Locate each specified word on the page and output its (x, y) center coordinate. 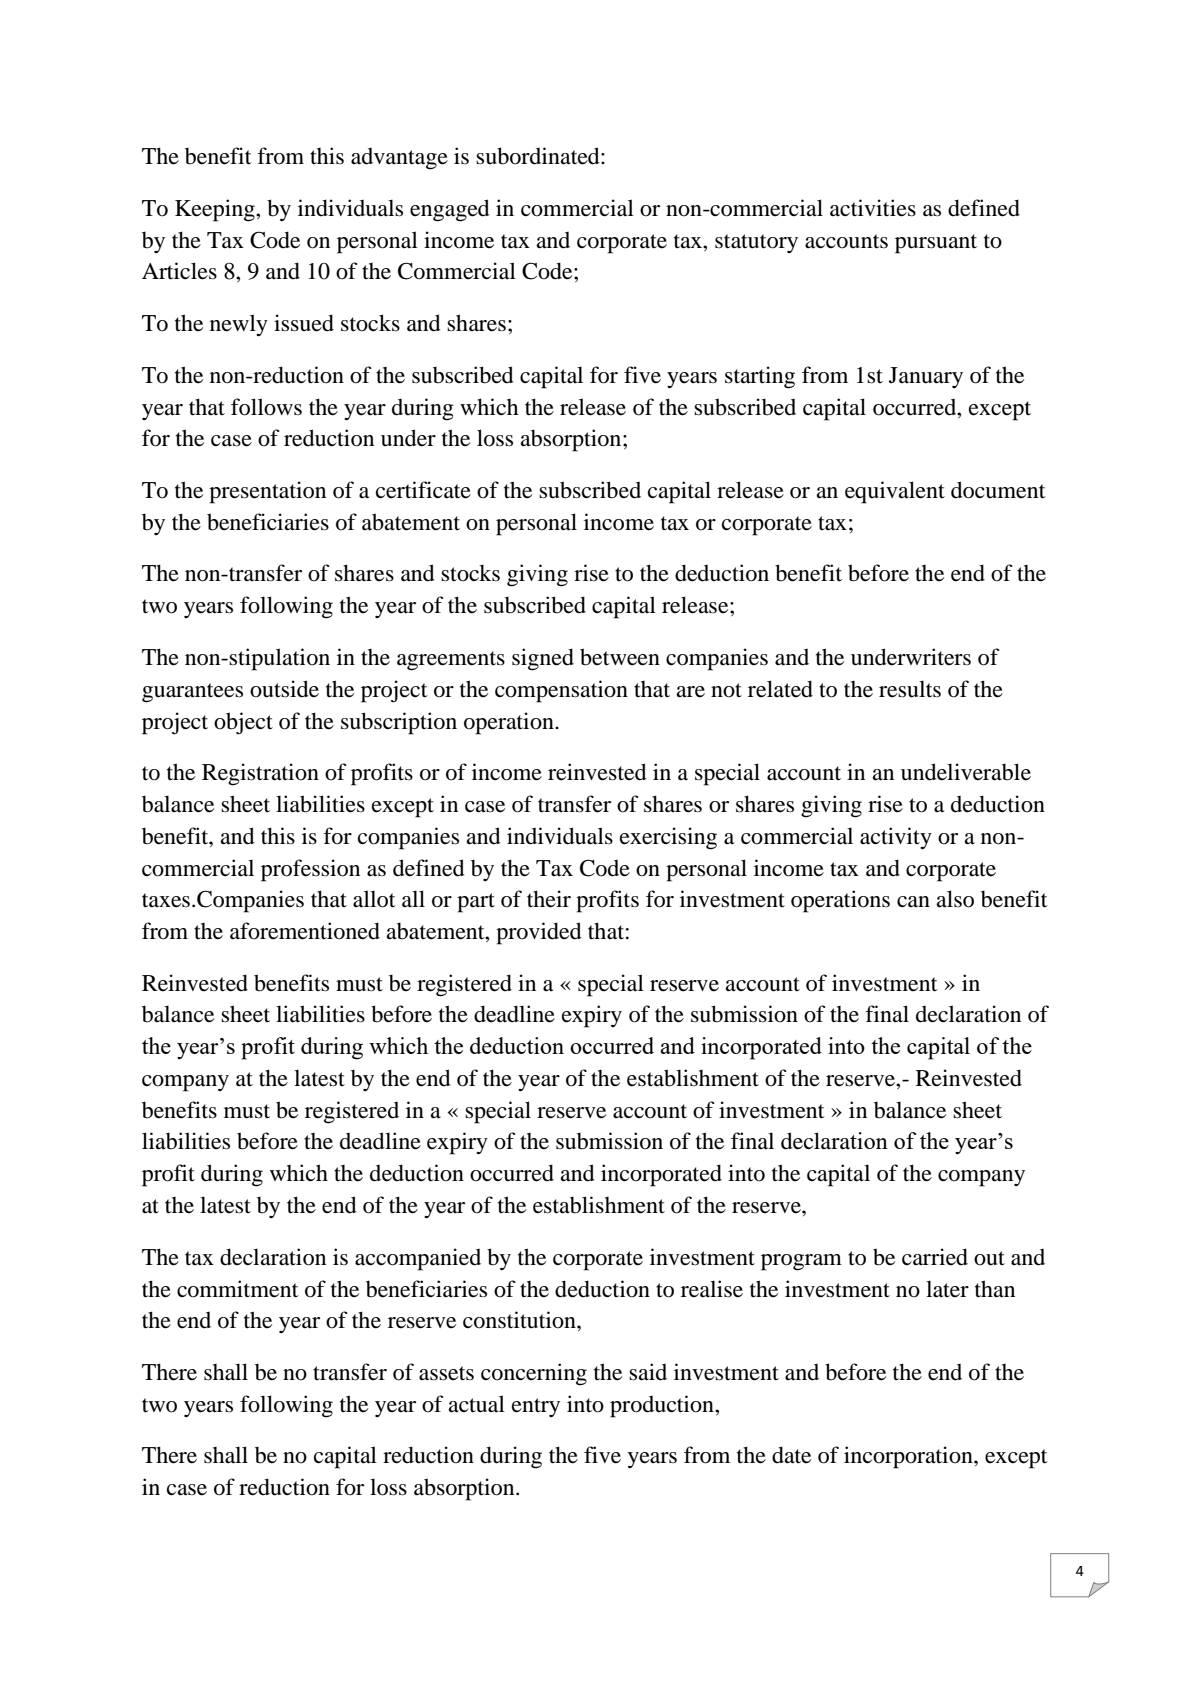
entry (536, 1407)
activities (873, 208)
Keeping (216, 210)
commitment (238, 1289)
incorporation (909, 1457)
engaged (450, 210)
